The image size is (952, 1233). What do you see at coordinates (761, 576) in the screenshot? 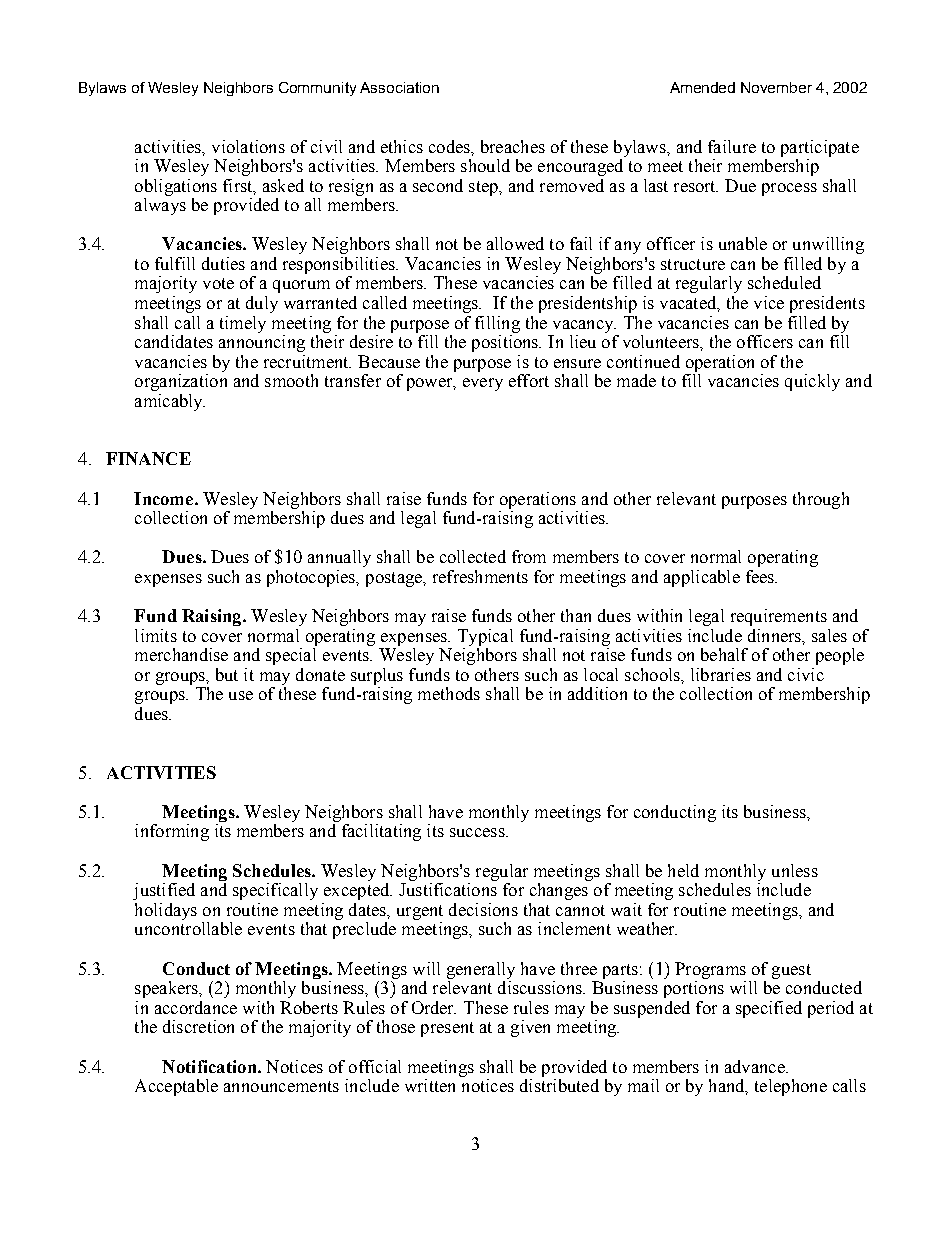
I see `fees` at bounding box center [761, 576].
